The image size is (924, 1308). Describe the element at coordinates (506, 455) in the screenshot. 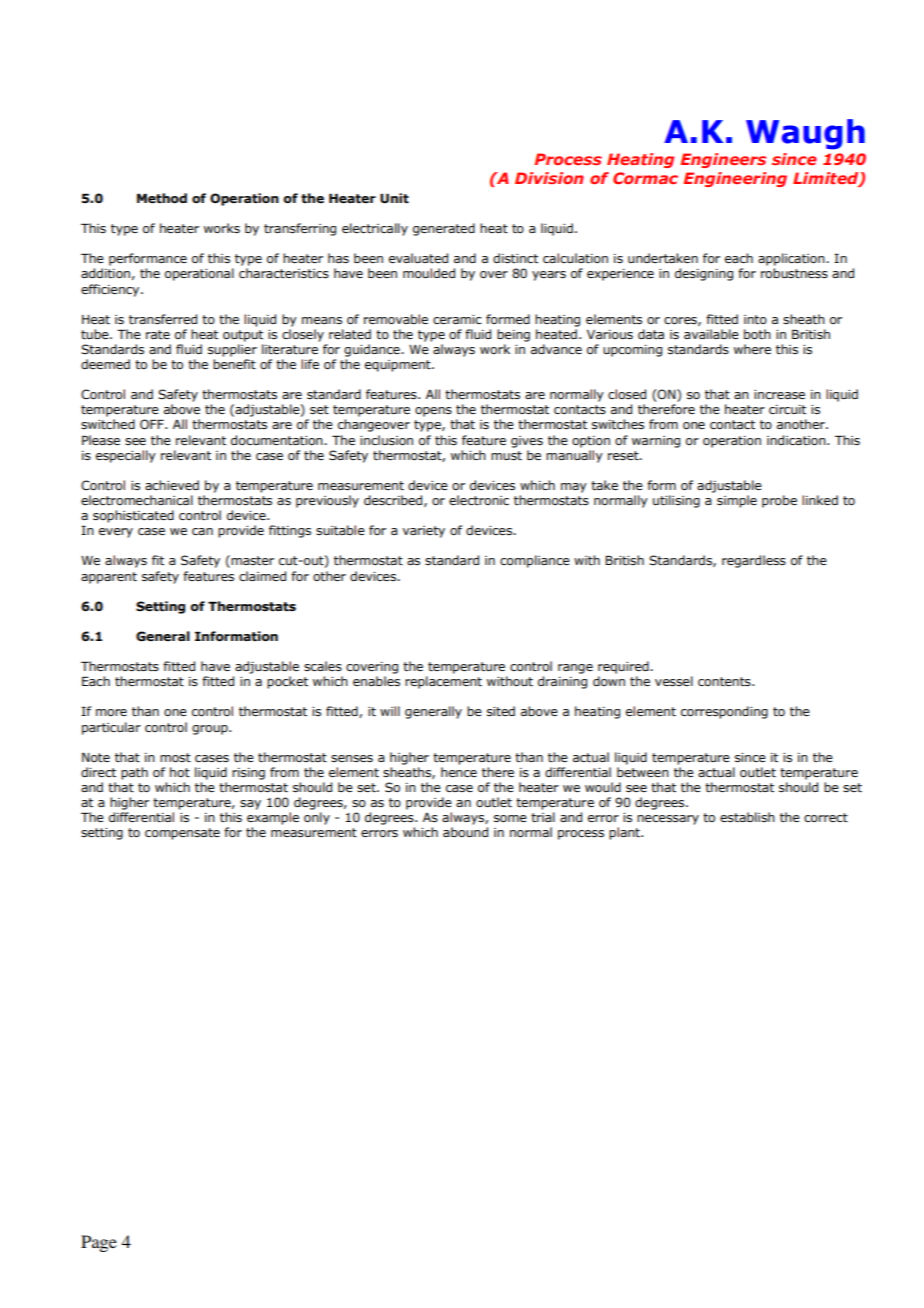

I see `must` at that location.
